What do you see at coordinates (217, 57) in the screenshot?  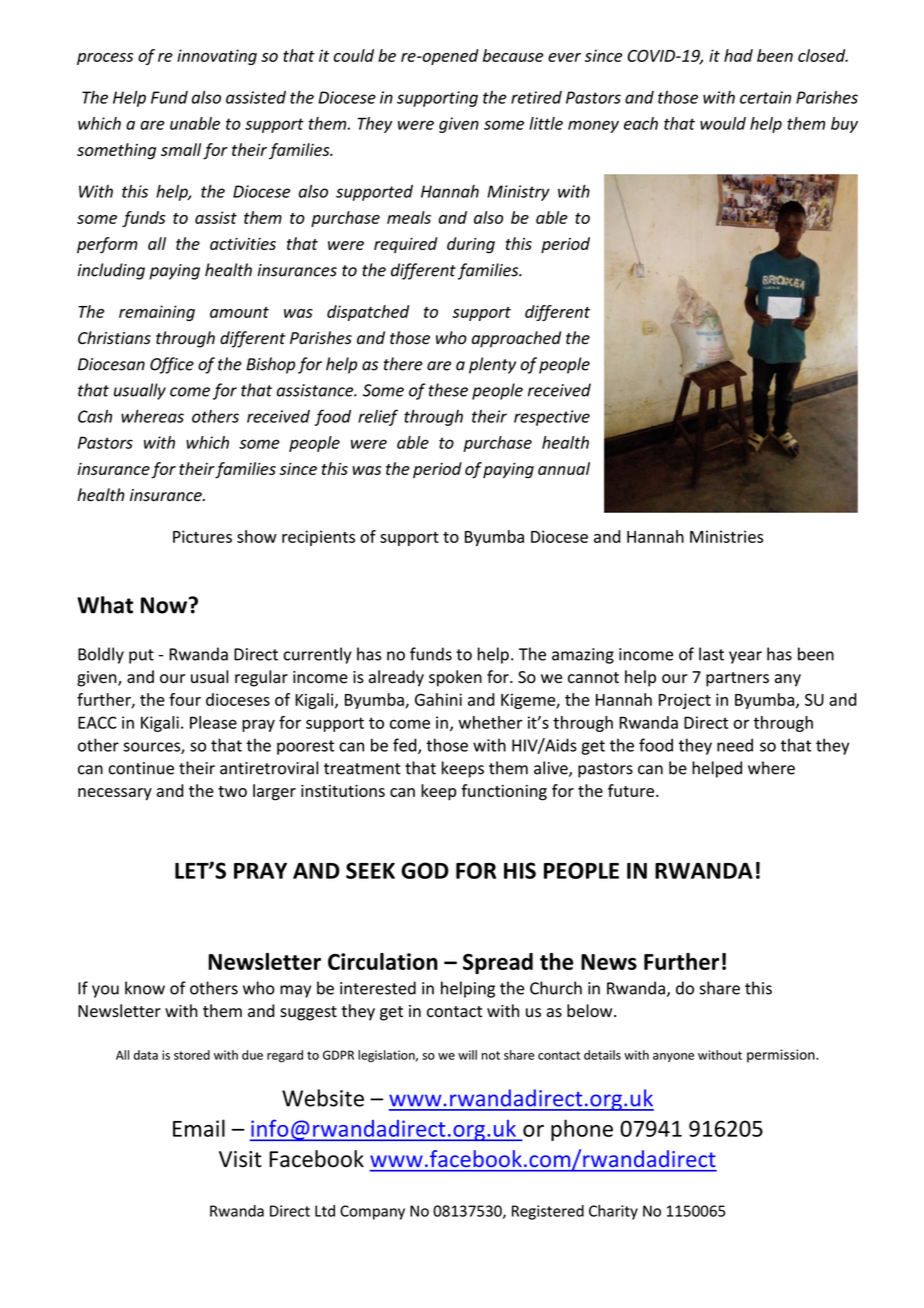 I see `innovating` at bounding box center [217, 57].
